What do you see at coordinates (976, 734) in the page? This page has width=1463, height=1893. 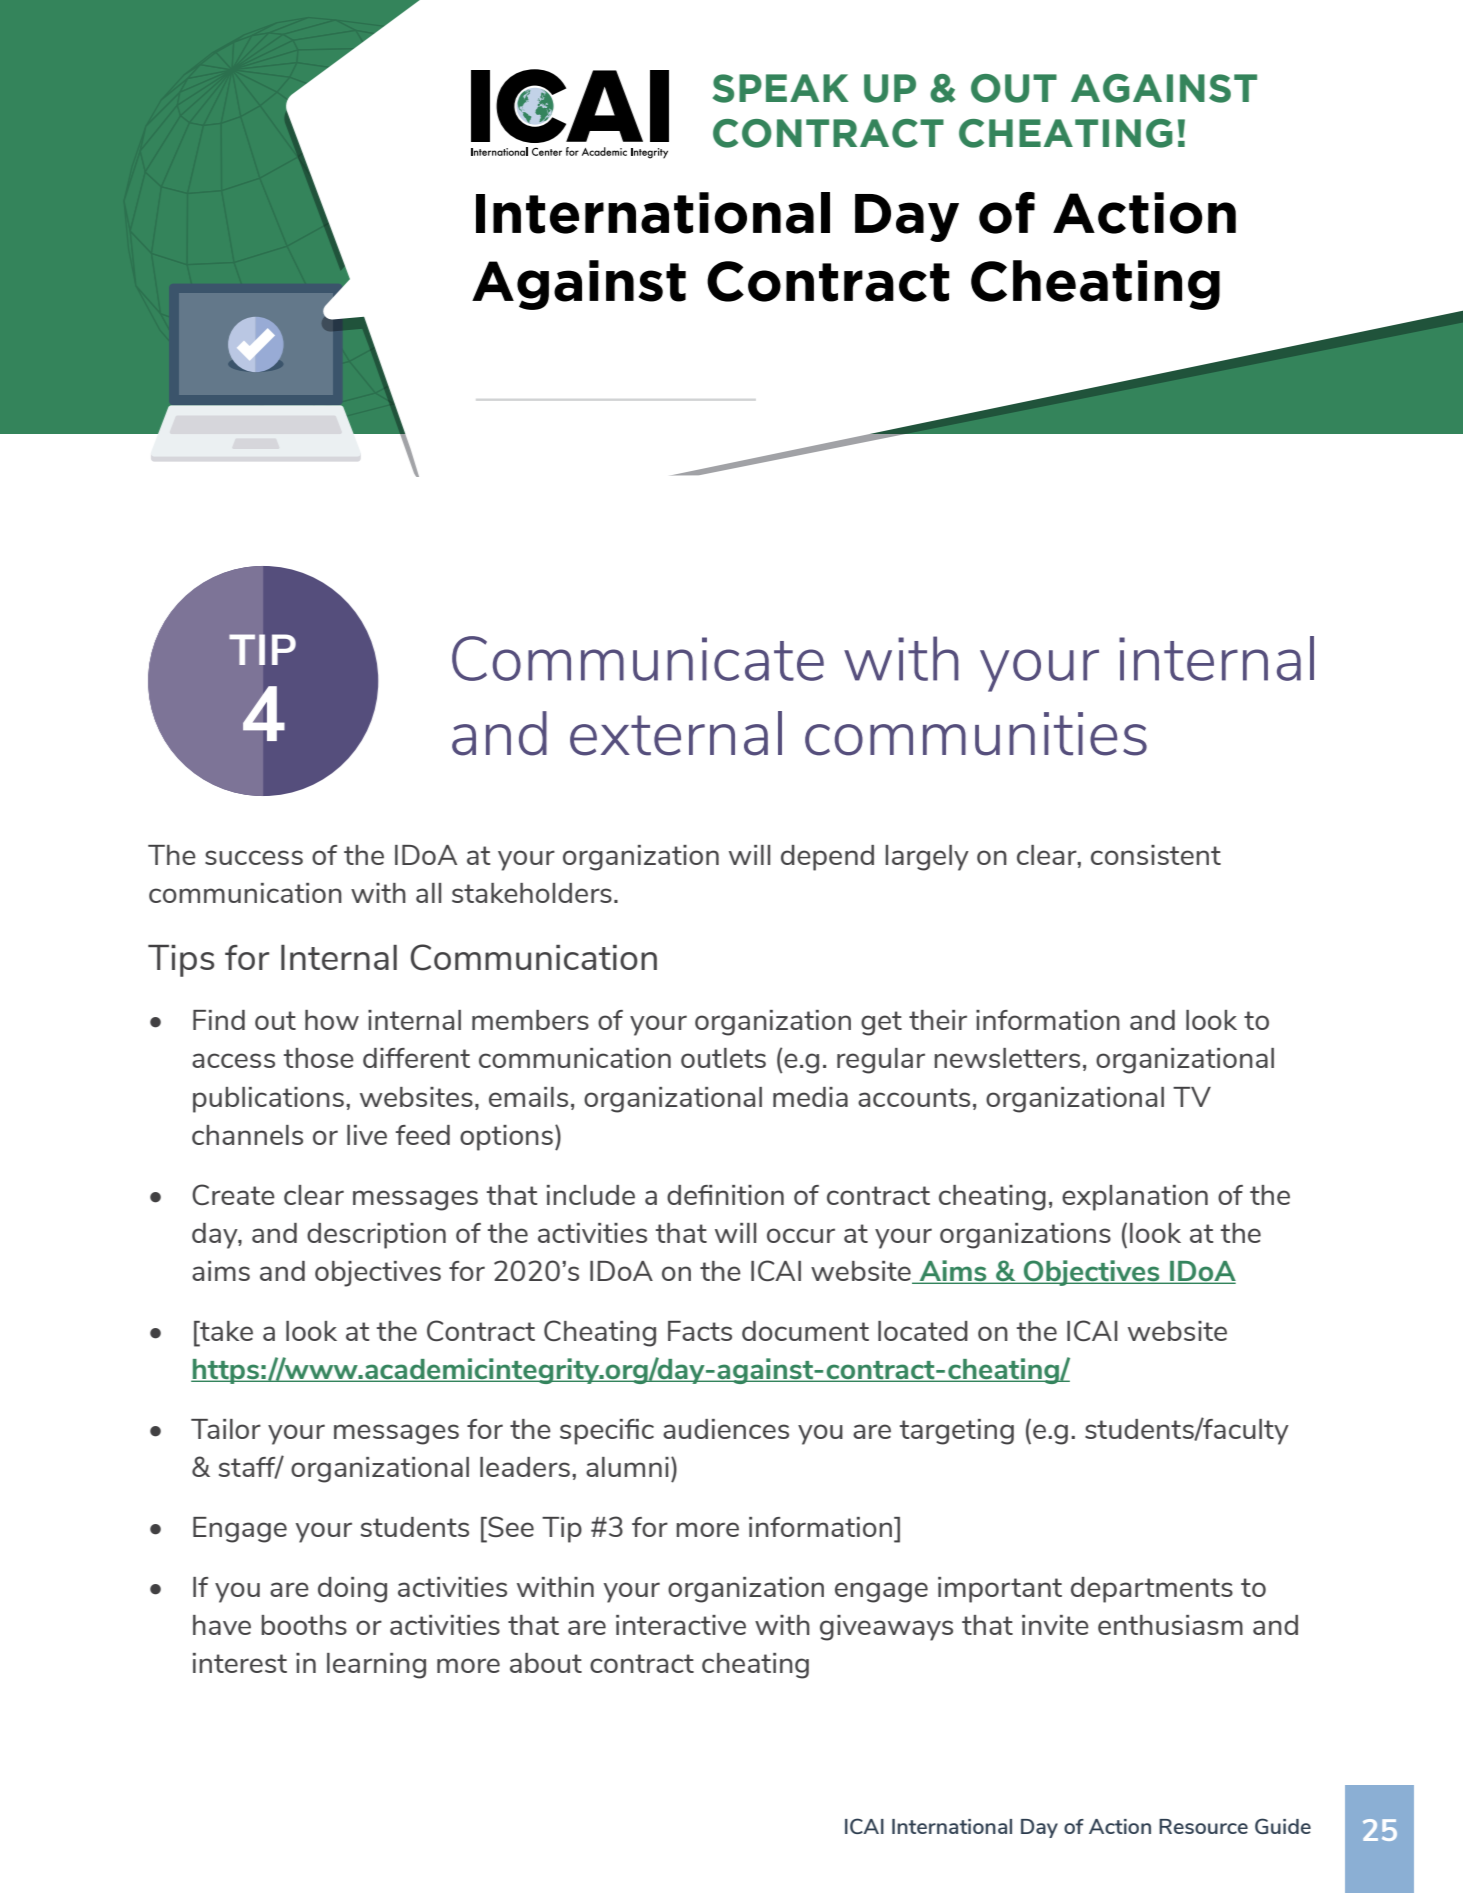 I see `communities` at bounding box center [976, 734].
